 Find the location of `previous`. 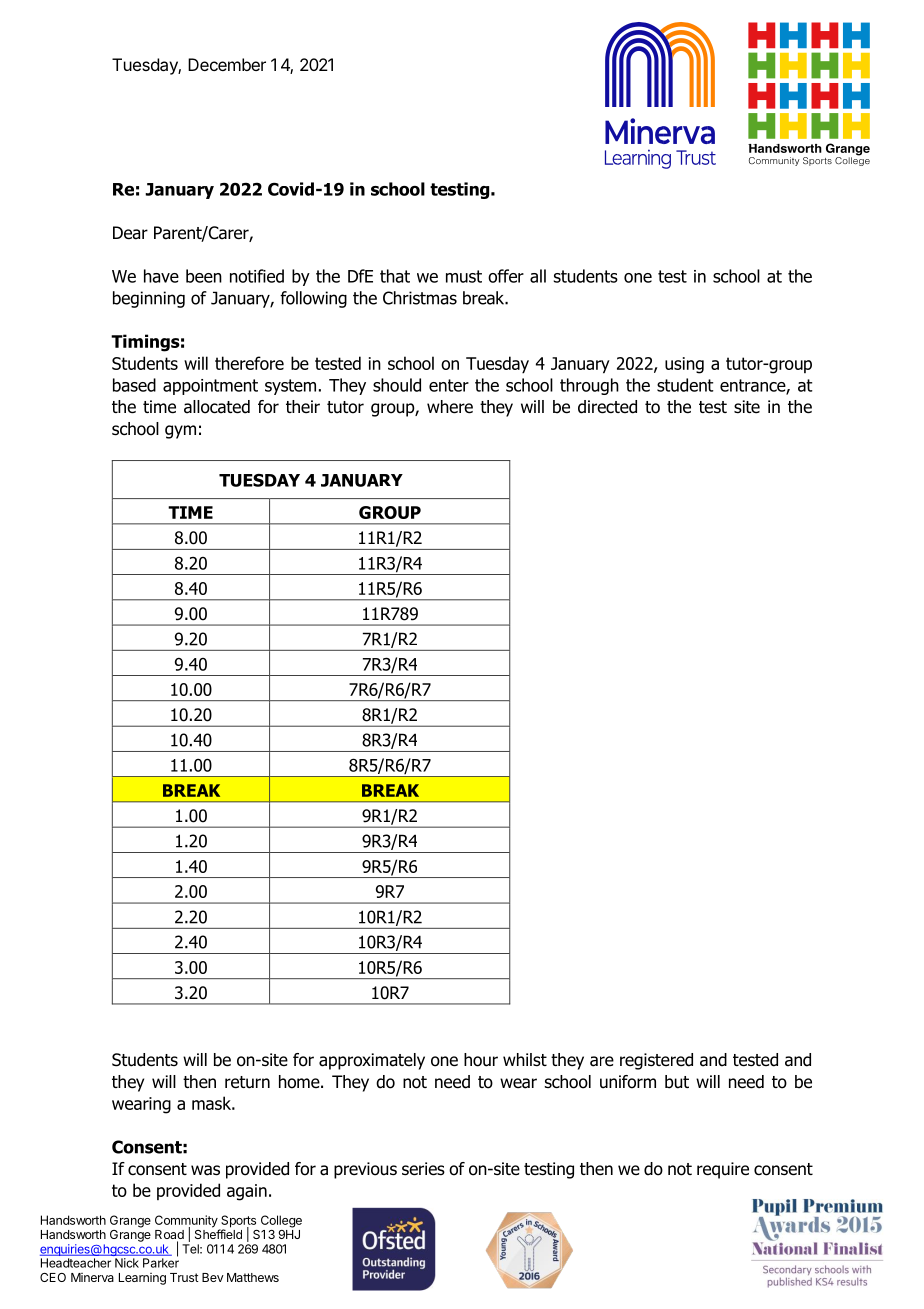

previous is located at coordinates (365, 1170).
